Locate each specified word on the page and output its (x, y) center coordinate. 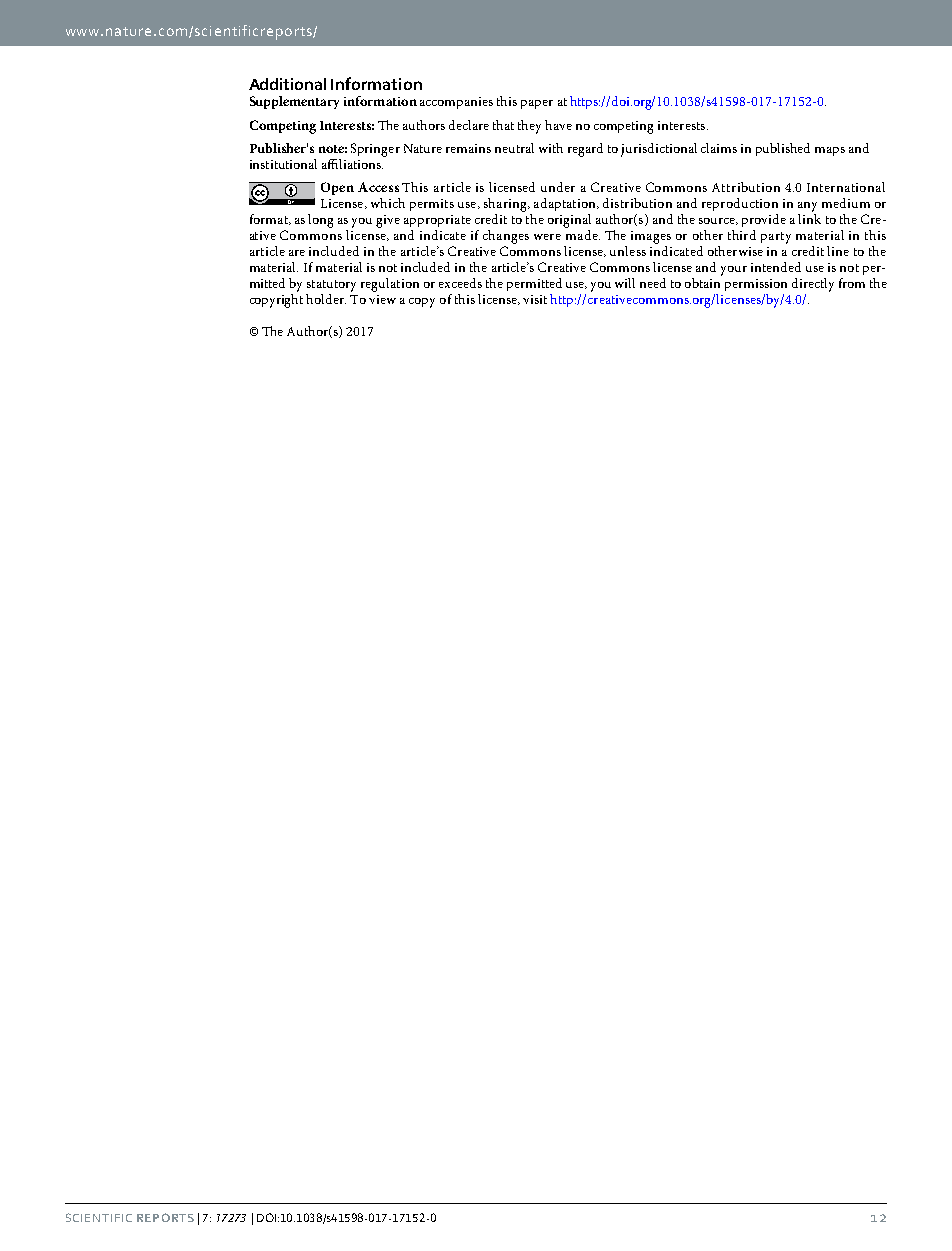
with (551, 148)
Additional (287, 84)
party (776, 238)
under (558, 187)
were (547, 237)
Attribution (746, 187)
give (388, 221)
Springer (375, 150)
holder (326, 299)
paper (537, 104)
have (558, 125)
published (783, 149)
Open (337, 188)
